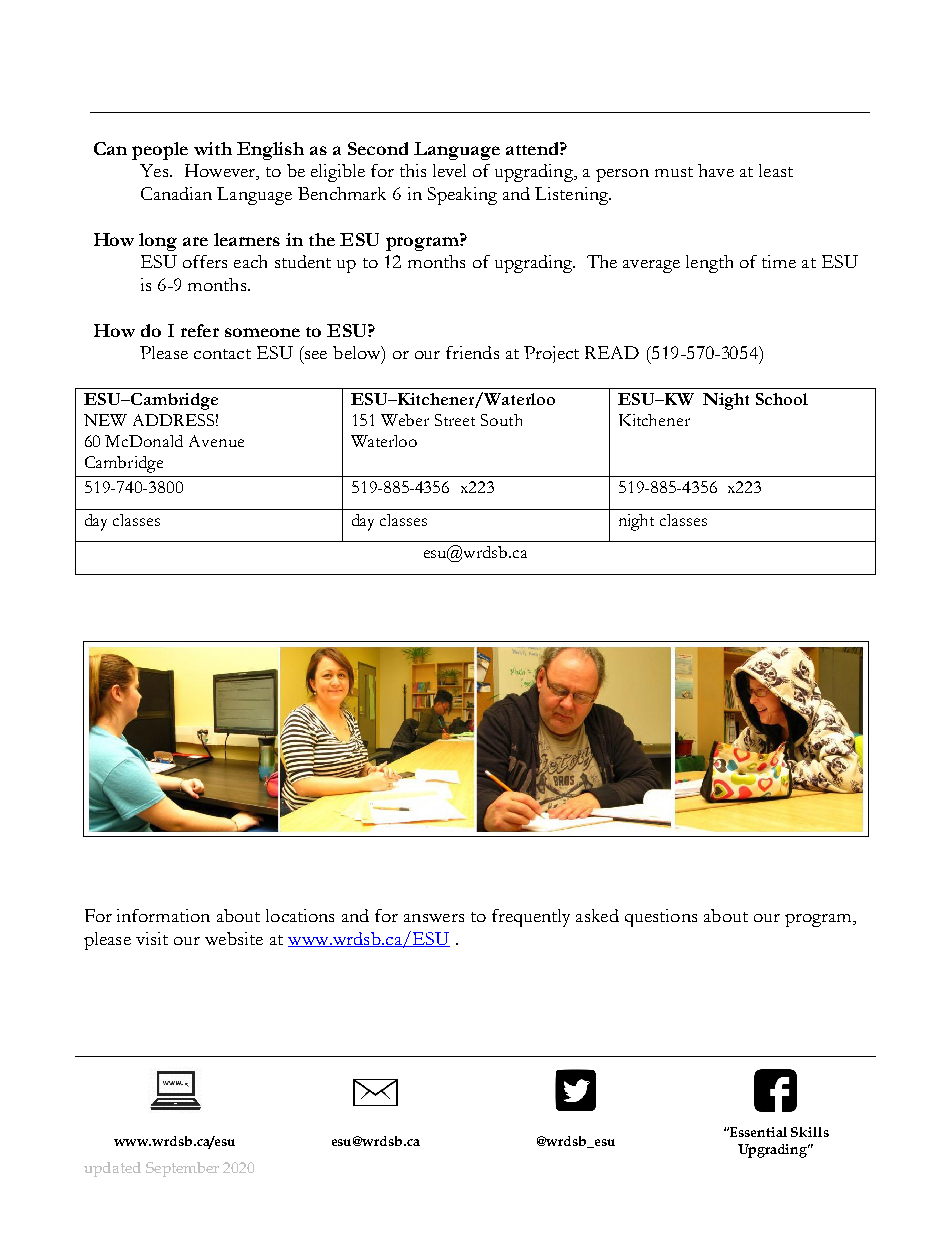 The width and height of the page is (952, 1233). I want to click on answers, so click(434, 918).
